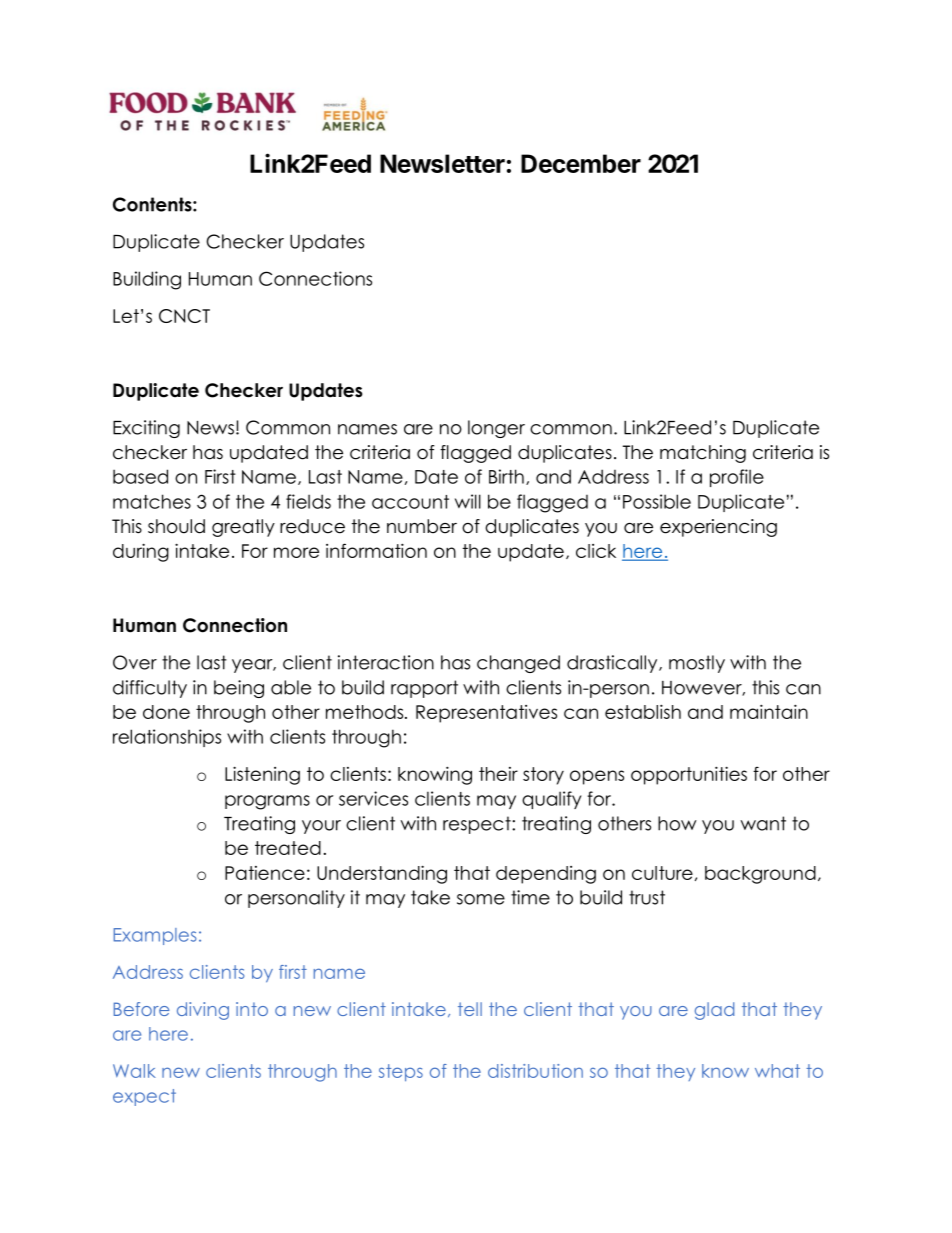 This image has width=952, height=1233. What do you see at coordinates (518, 664) in the image?
I see `changed` at bounding box center [518, 664].
